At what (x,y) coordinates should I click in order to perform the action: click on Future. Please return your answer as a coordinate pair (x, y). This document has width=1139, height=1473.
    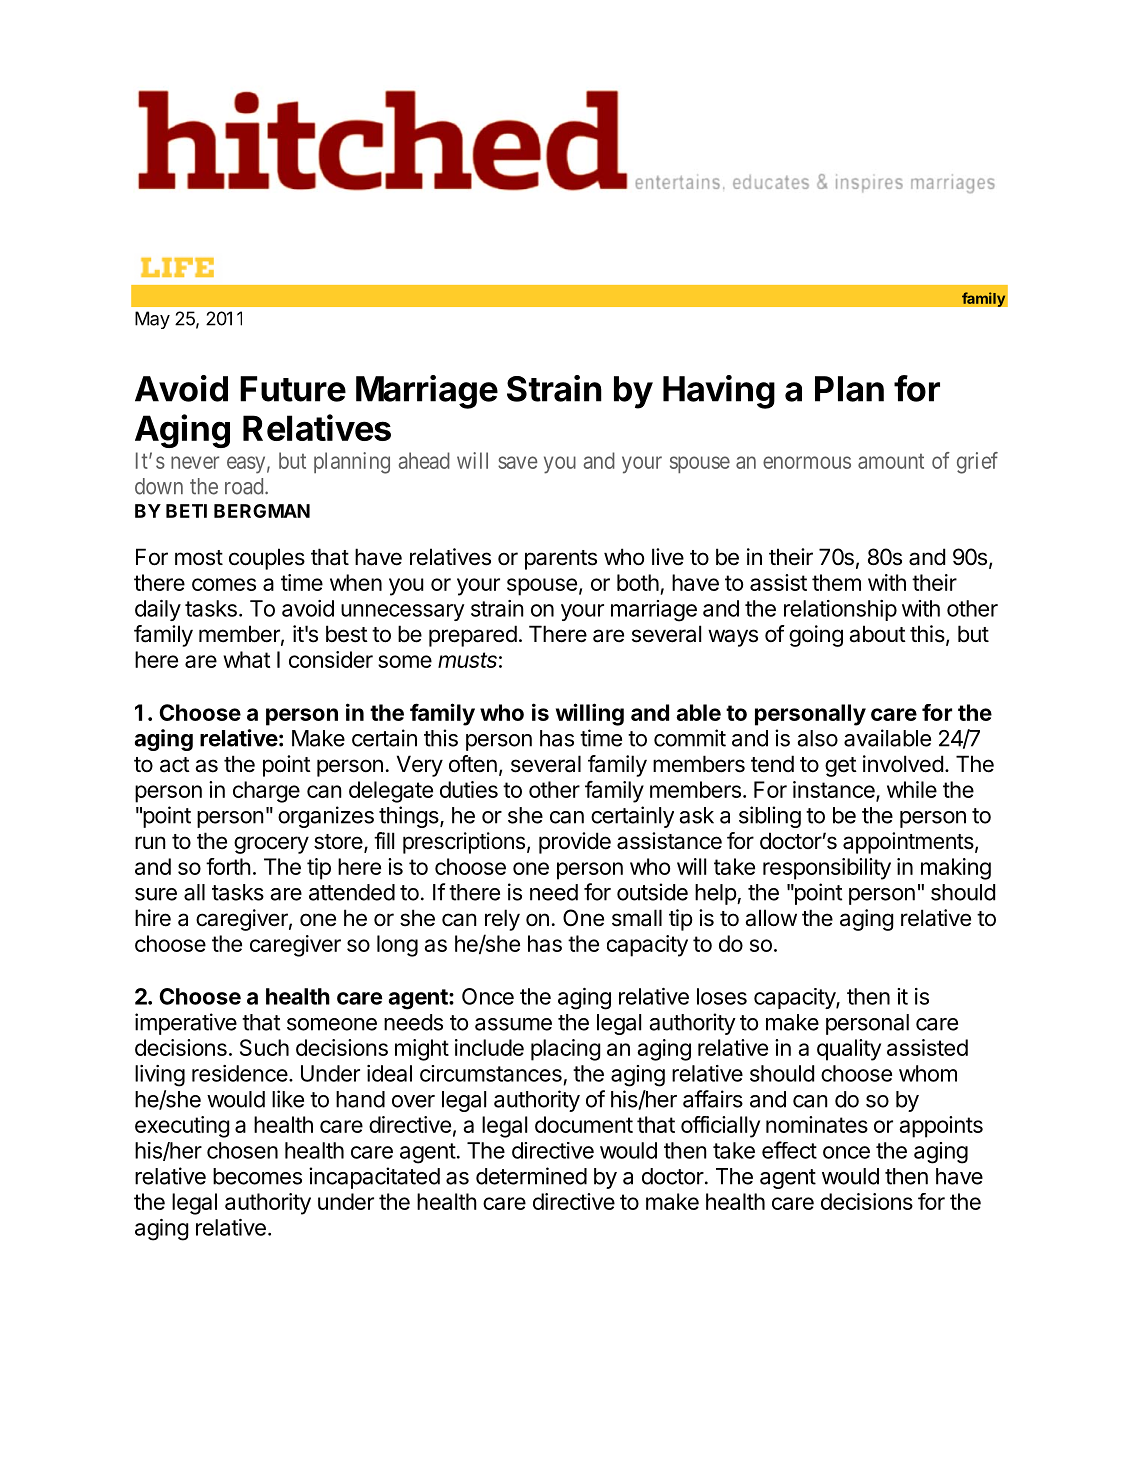
    Looking at the image, I should click on (293, 389).
